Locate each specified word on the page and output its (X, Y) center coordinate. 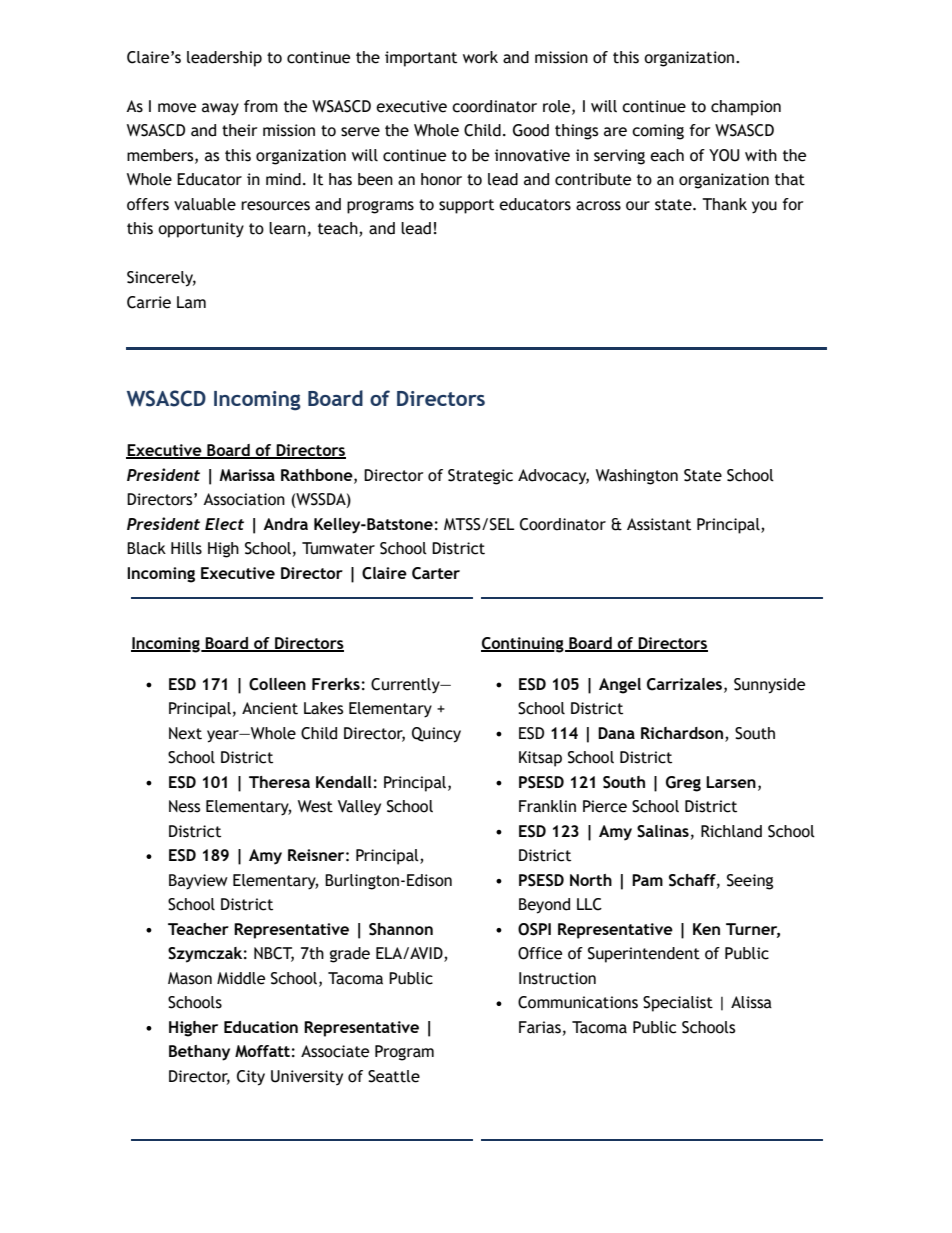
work (480, 57)
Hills (186, 548)
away (220, 109)
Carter (436, 573)
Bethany (199, 1053)
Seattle (394, 1076)
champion (746, 108)
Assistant (659, 524)
